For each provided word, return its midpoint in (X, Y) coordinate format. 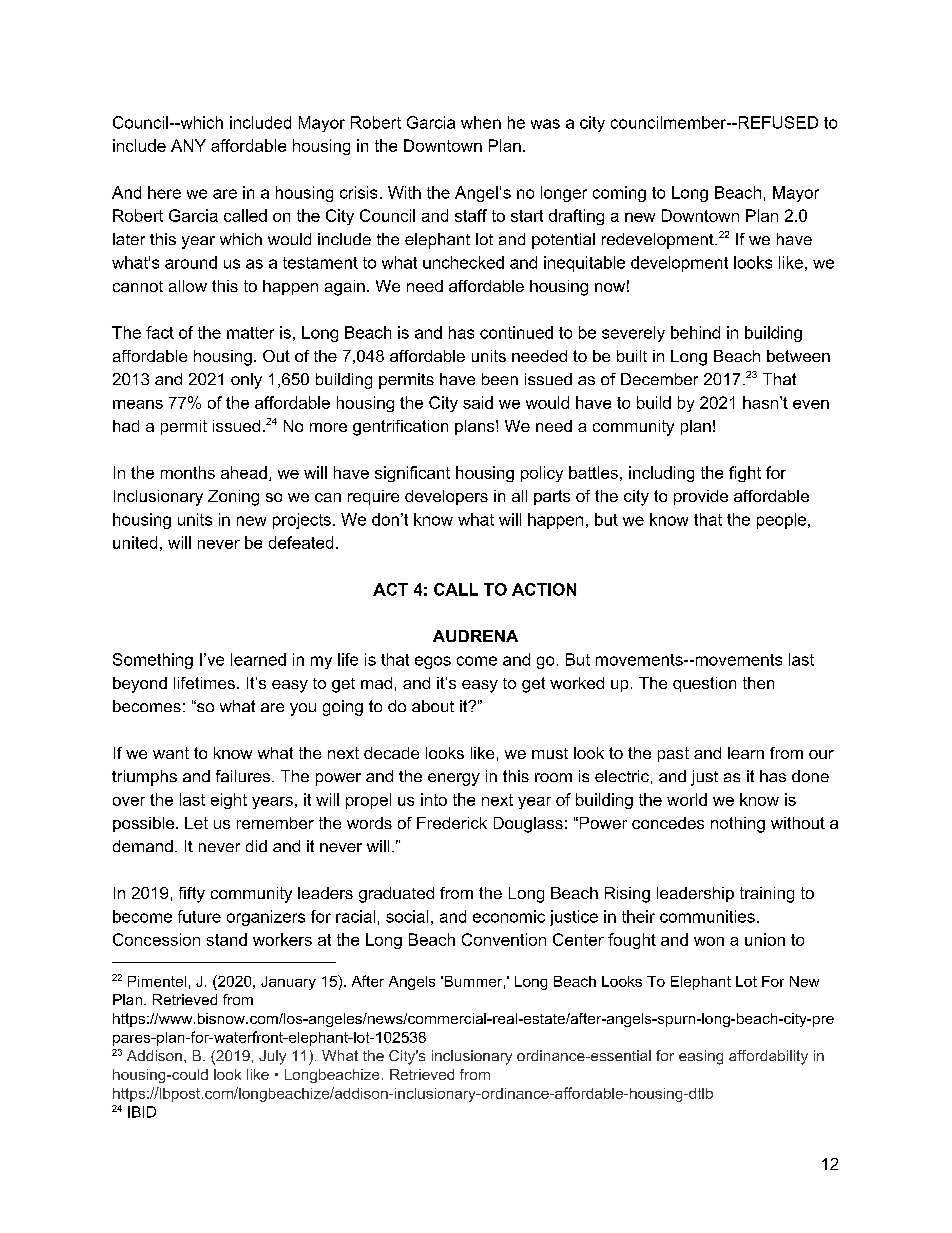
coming (619, 194)
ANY (188, 145)
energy (454, 779)
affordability (768, 1057)
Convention (504, 939)
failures (244, 776)
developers (446, 497)
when (481, 122)
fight (745, 474)
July (272, 1057)
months (188, 472)
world (687, 799)
